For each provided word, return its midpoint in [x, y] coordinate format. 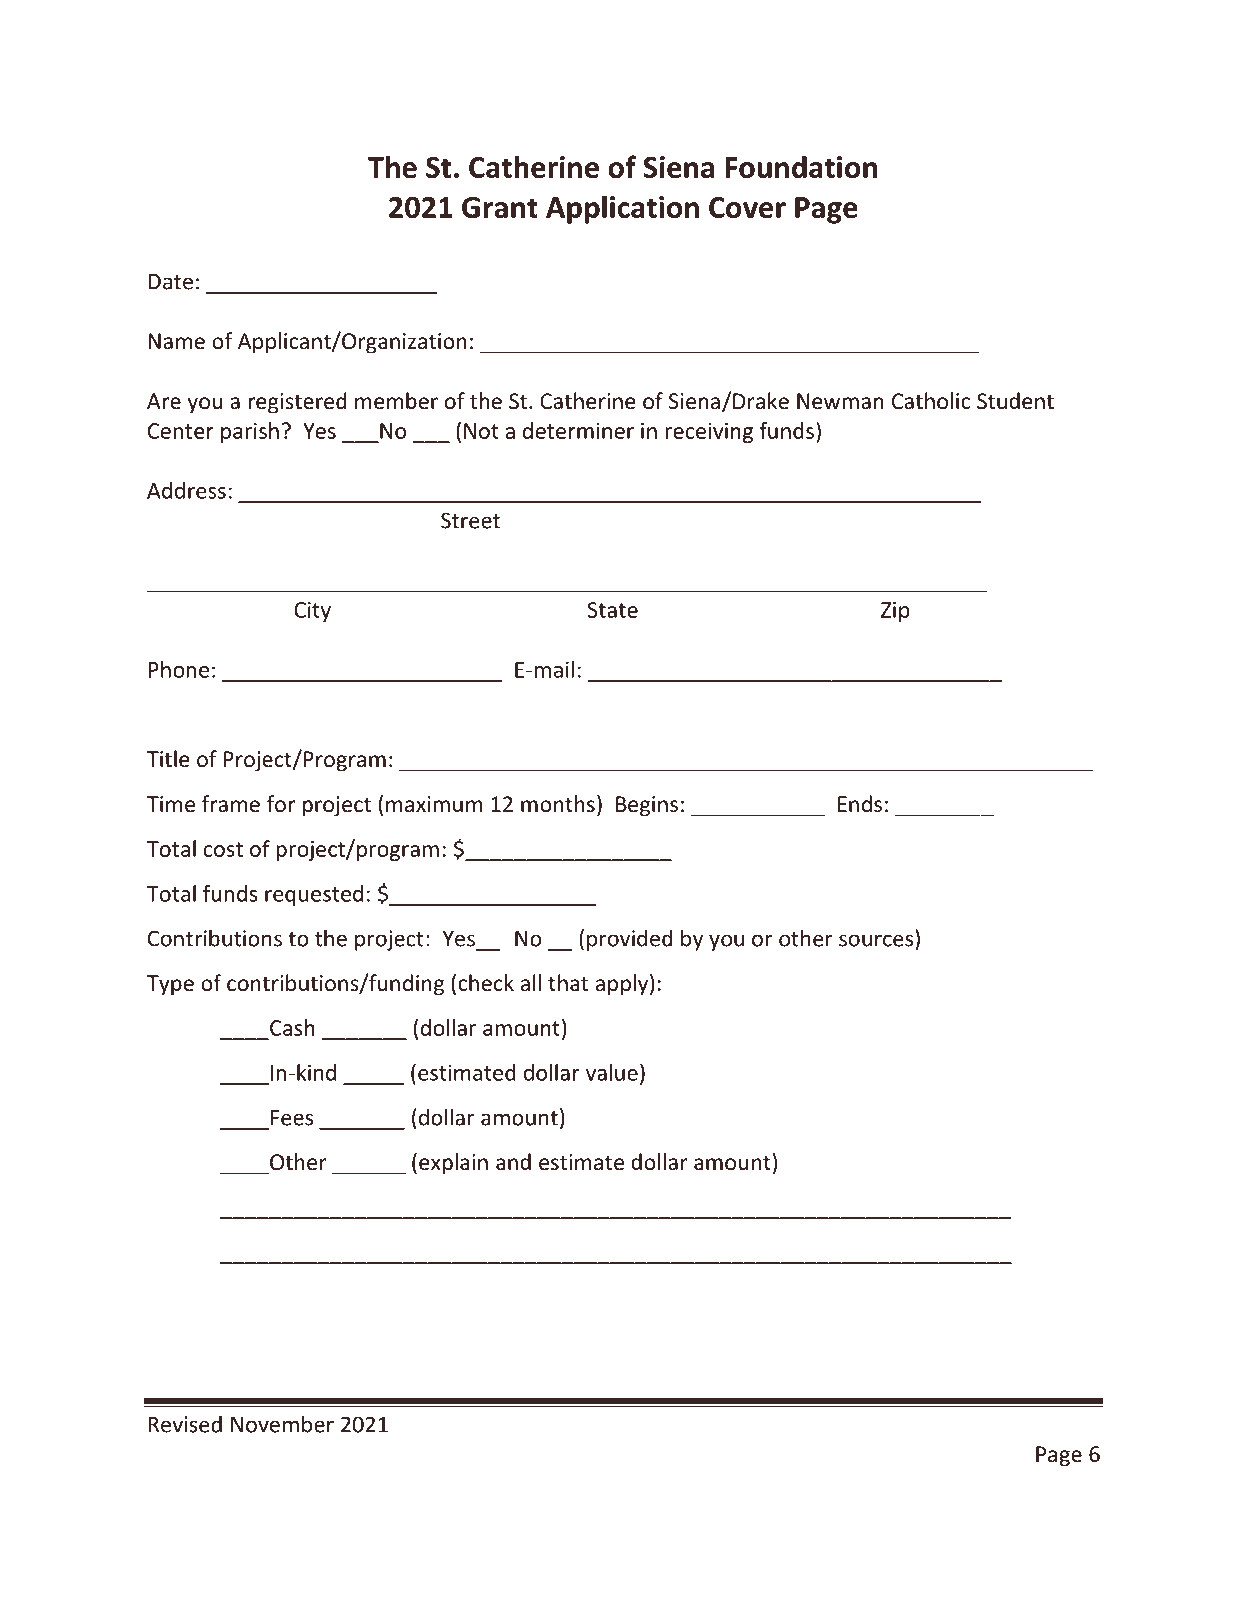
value [612, 1072]
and [513, 1161]
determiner [578, 430]
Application [622, 209]
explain [453, 1164]
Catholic [931, 401]
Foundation [801, 166]
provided [630, 940]
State [613, 610]
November [282, 1424]
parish [250, 432]
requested [314, 895]
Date [170, 281]
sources [876, 940]
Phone [178, 669]
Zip [895, 612]
